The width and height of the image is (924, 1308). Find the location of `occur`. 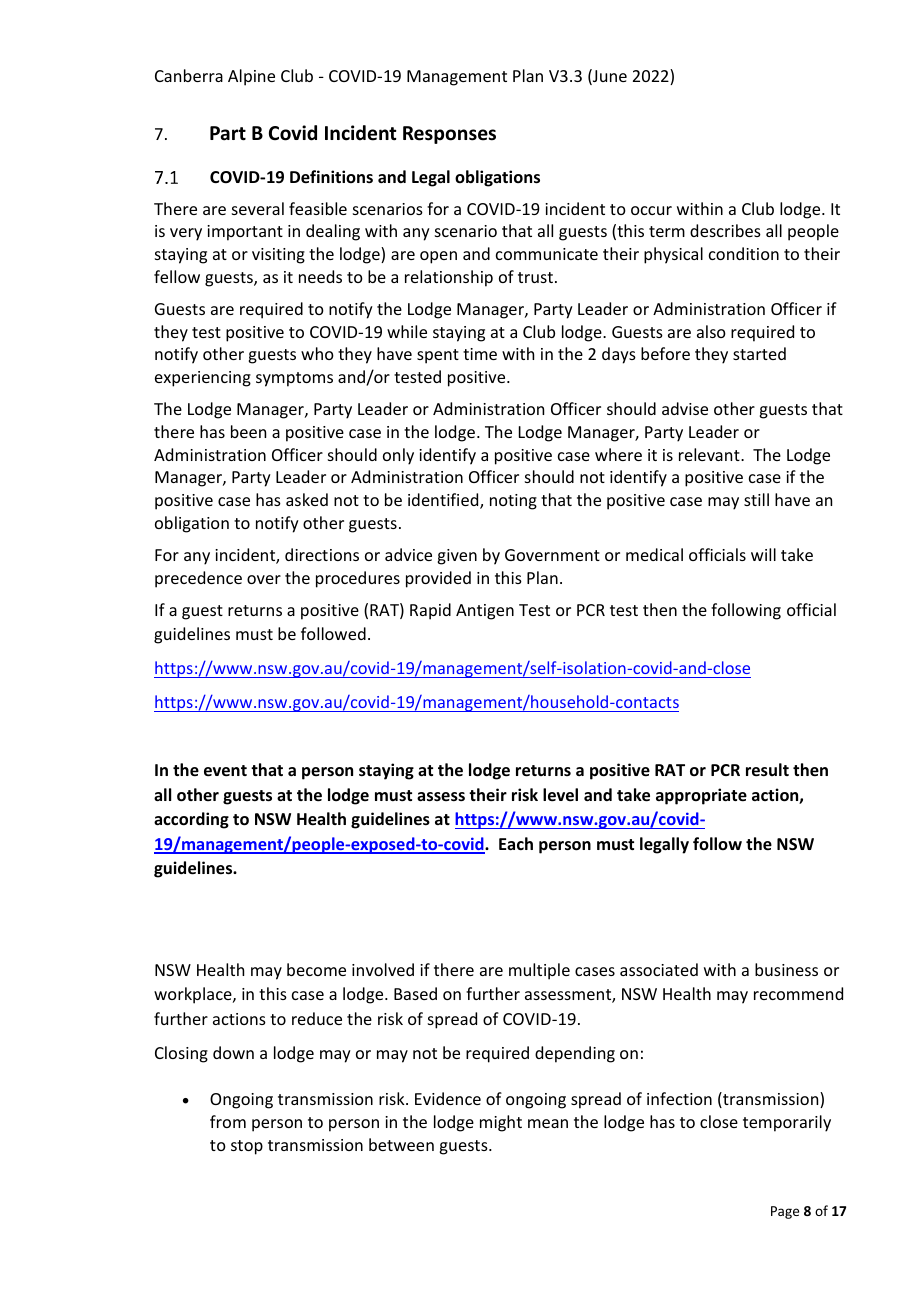

occur is located at coordinates (651, 210).
